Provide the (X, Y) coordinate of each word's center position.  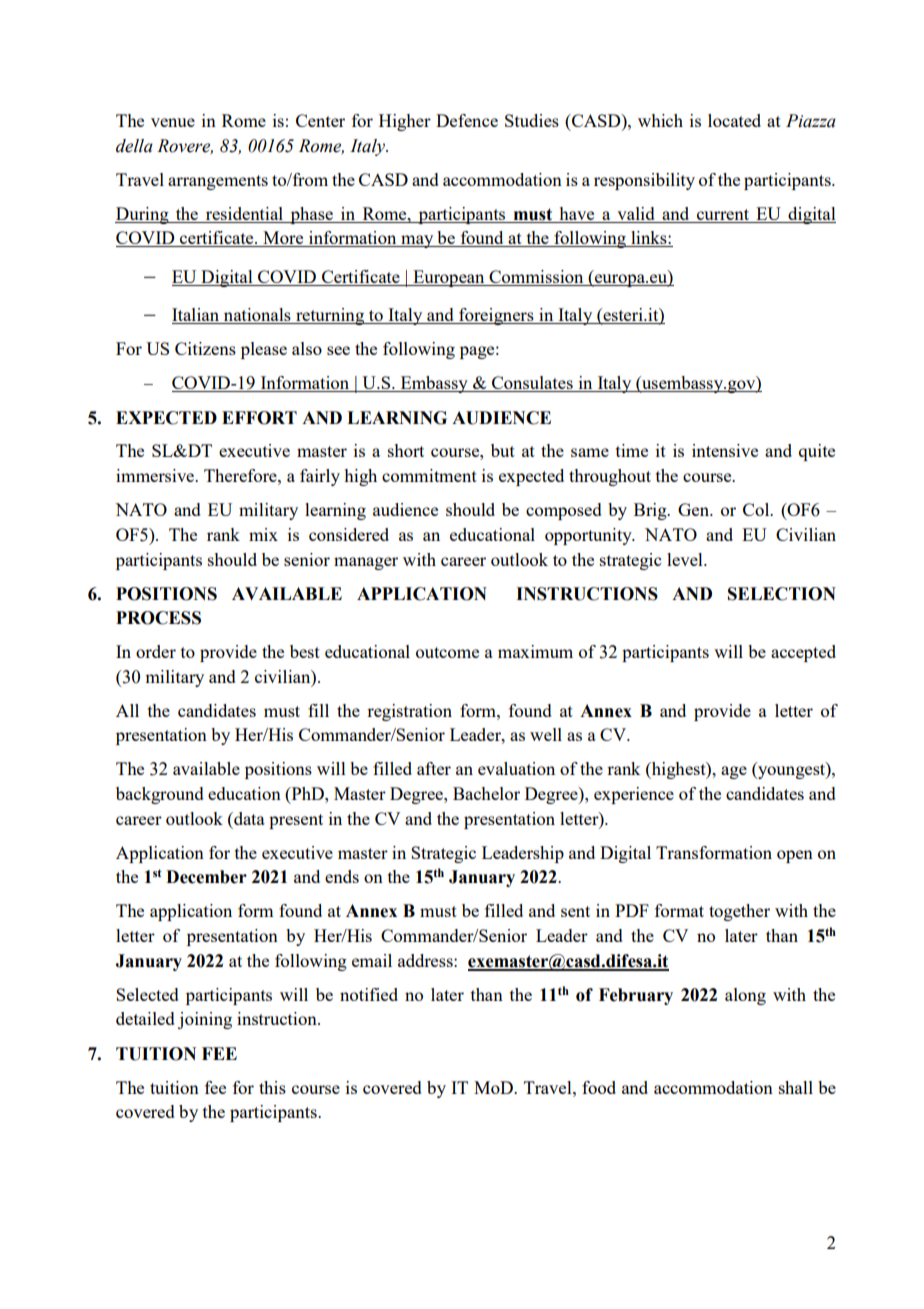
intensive (725, 450)
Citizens (205, 348)
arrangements (218, 182)
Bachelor (486, 793)
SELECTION (782, 594)
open (795, 856)
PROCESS (158, 618)
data (248, 818)
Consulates (532, 384)
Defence (467, 120)
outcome (447, 652)
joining (205, 1020)
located (734, 120)
